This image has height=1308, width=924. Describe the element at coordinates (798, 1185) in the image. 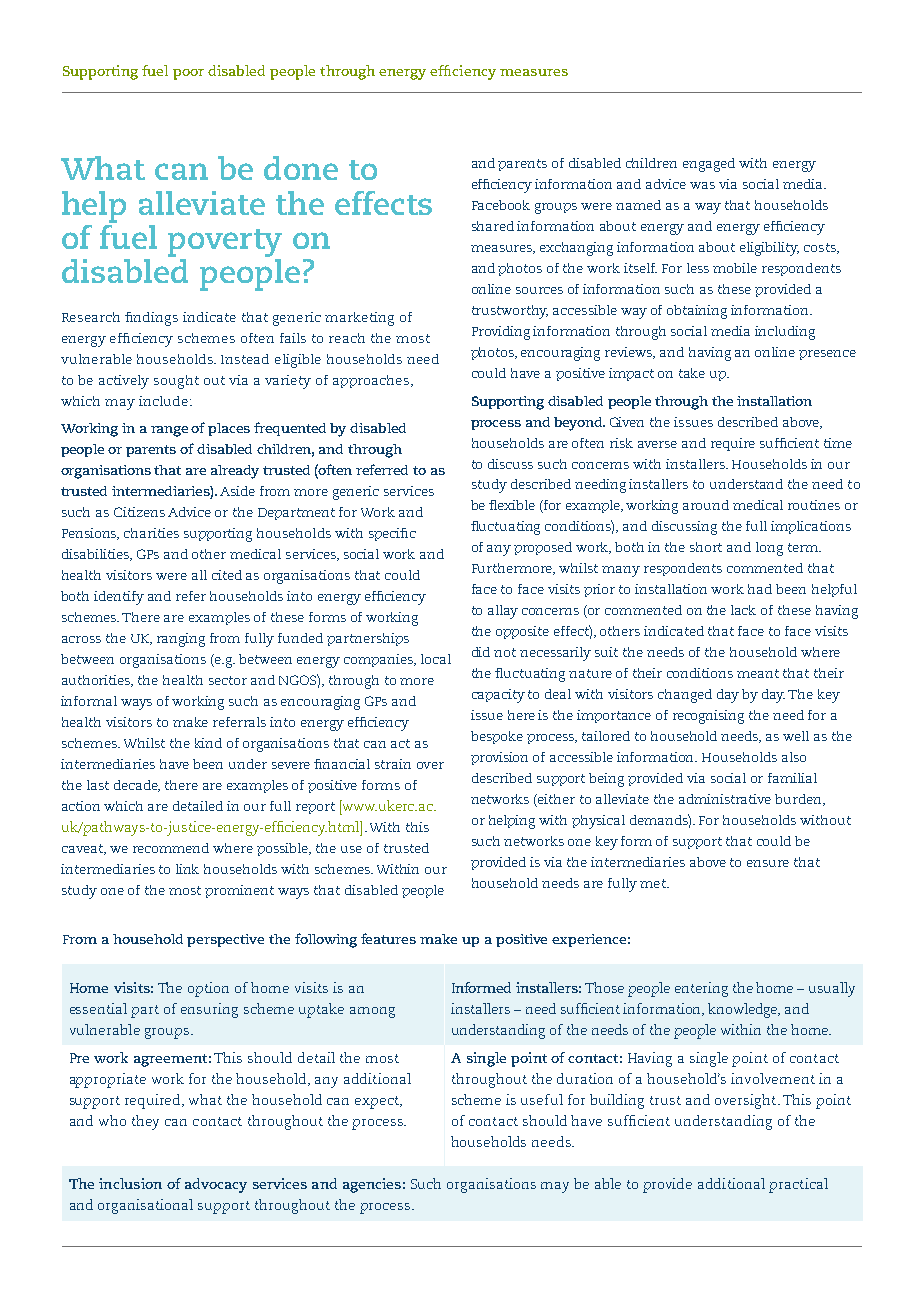

I see `practical` at that location.
